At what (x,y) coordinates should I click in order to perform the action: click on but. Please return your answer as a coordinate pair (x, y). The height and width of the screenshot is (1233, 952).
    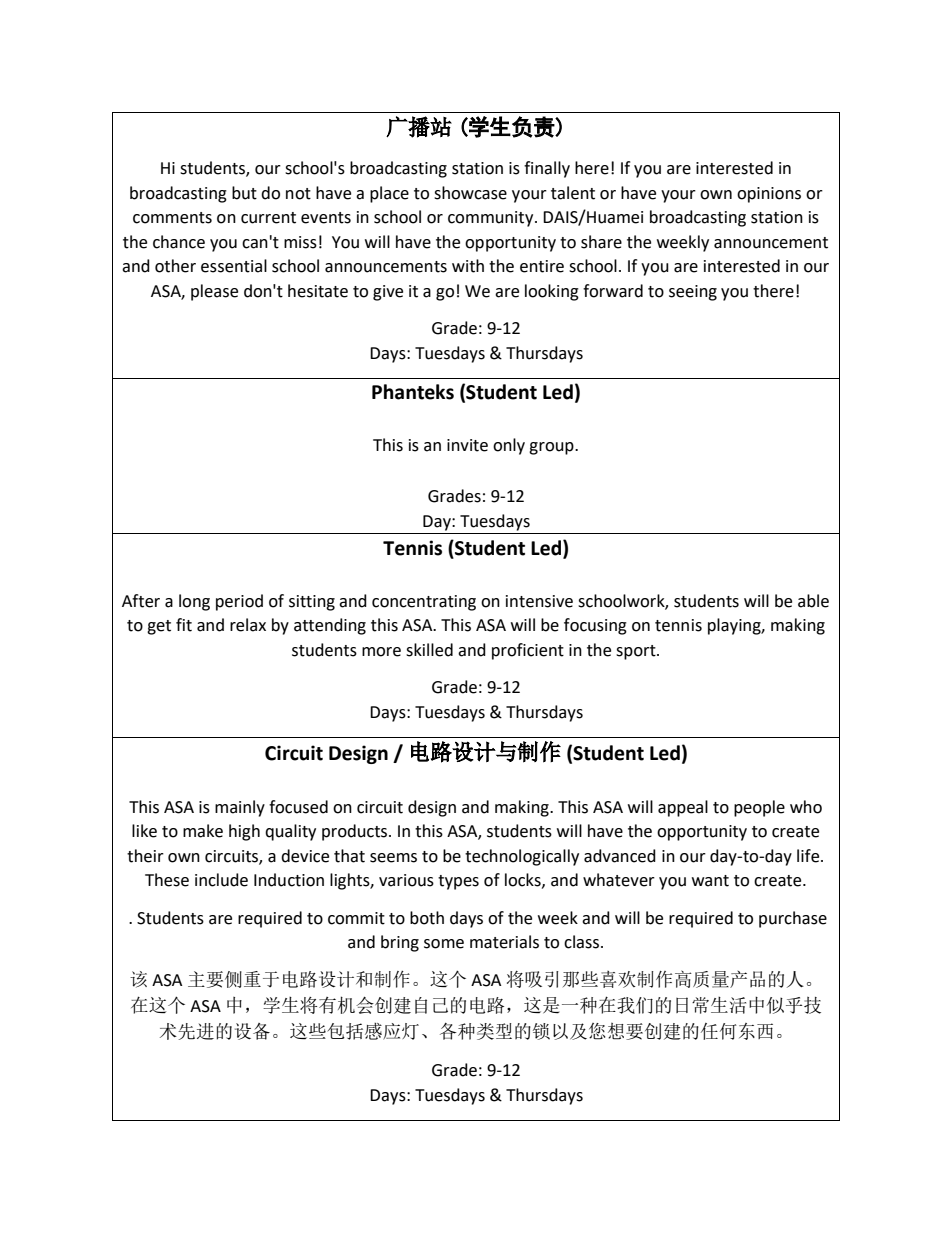
    Looking at the image, I should click on (244, 193).
